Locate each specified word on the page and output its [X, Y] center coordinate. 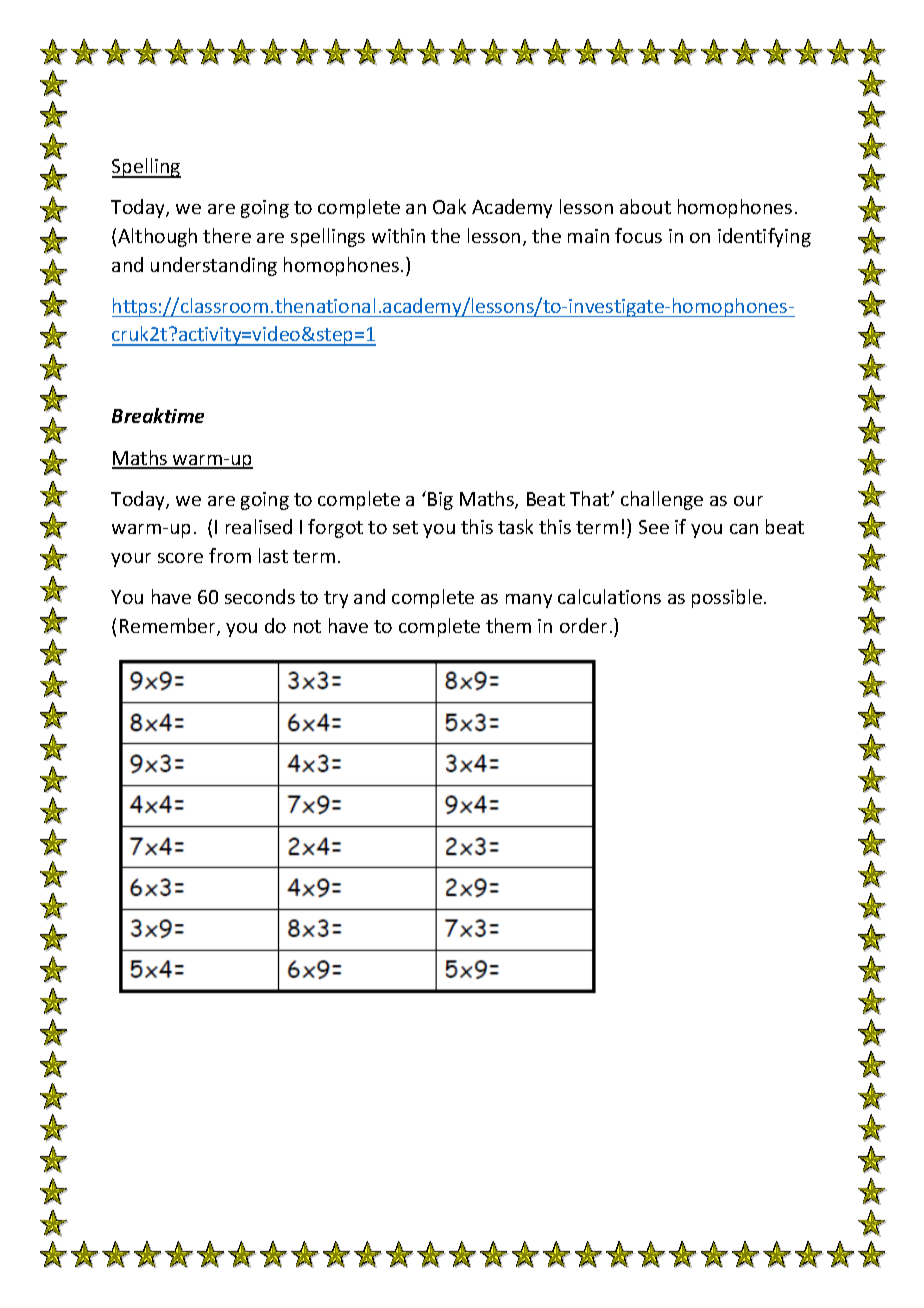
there [227, 235]
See [654, 527]
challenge [662, 500]
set [405, 527]
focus [638, 235]
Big [440, 501]
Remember [169, 627]
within [398, 235]
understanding [214, 266]
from [230, 555]
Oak [449, 206]
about [645, 206]
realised [259, 526]
